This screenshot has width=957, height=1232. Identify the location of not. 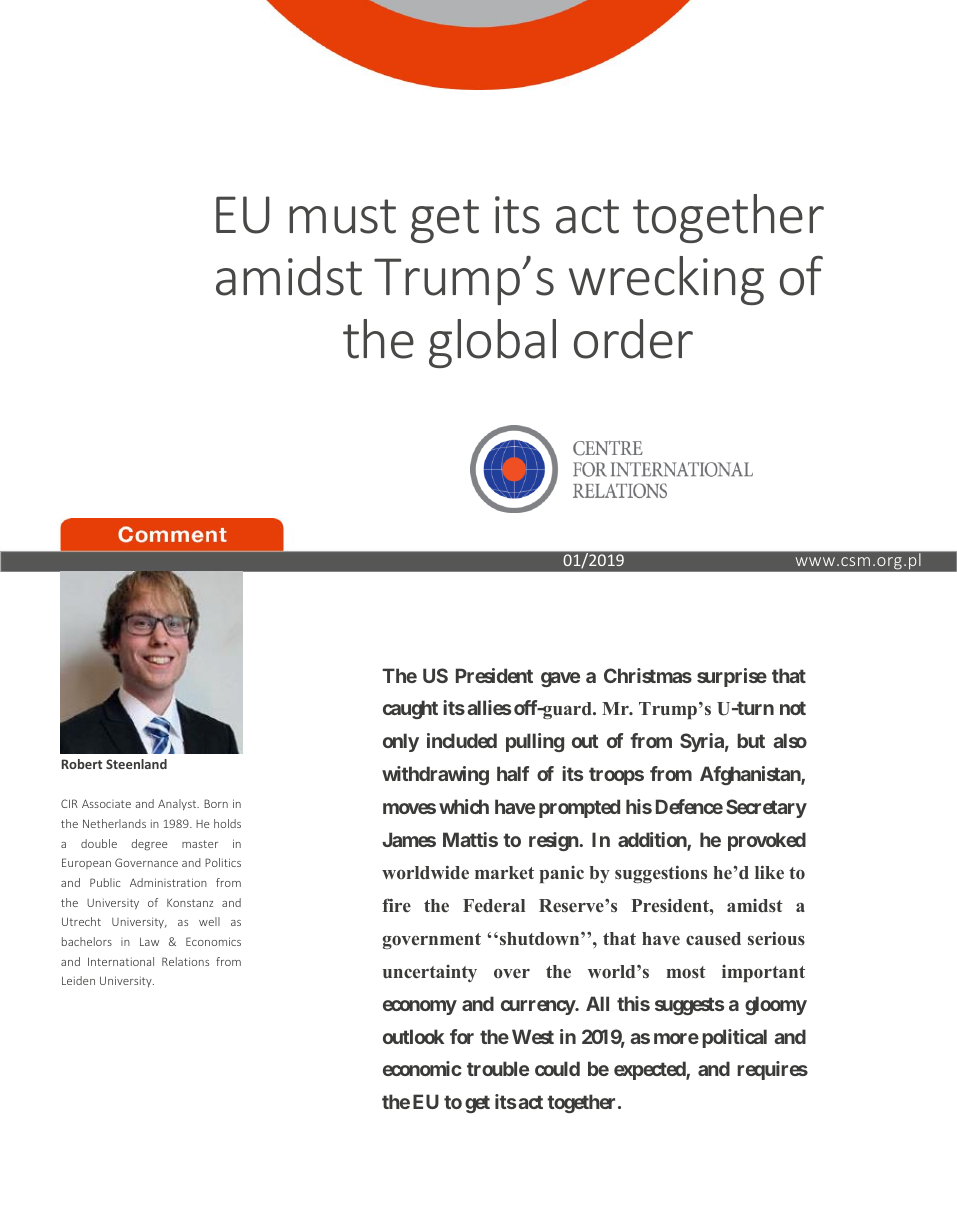
(793, 708).
